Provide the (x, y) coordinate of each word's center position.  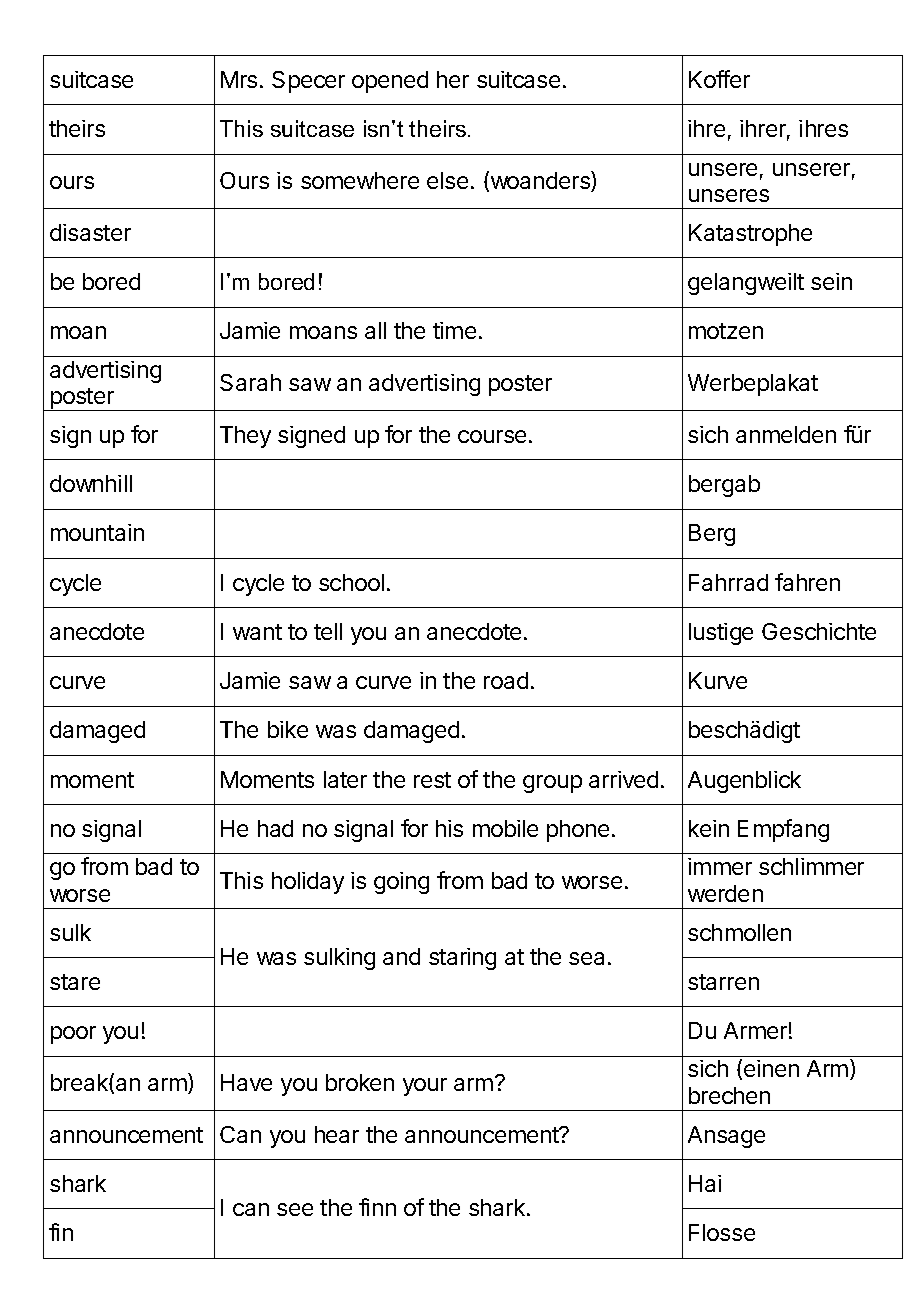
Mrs (239, 79)
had (275, 828)
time (454, 330)
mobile (505, 828)
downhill (91, 483)
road (506, 680)
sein (831, 281)
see (295, 1209)
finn (377, 1207)
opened (390, 82)
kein (709, 828)
